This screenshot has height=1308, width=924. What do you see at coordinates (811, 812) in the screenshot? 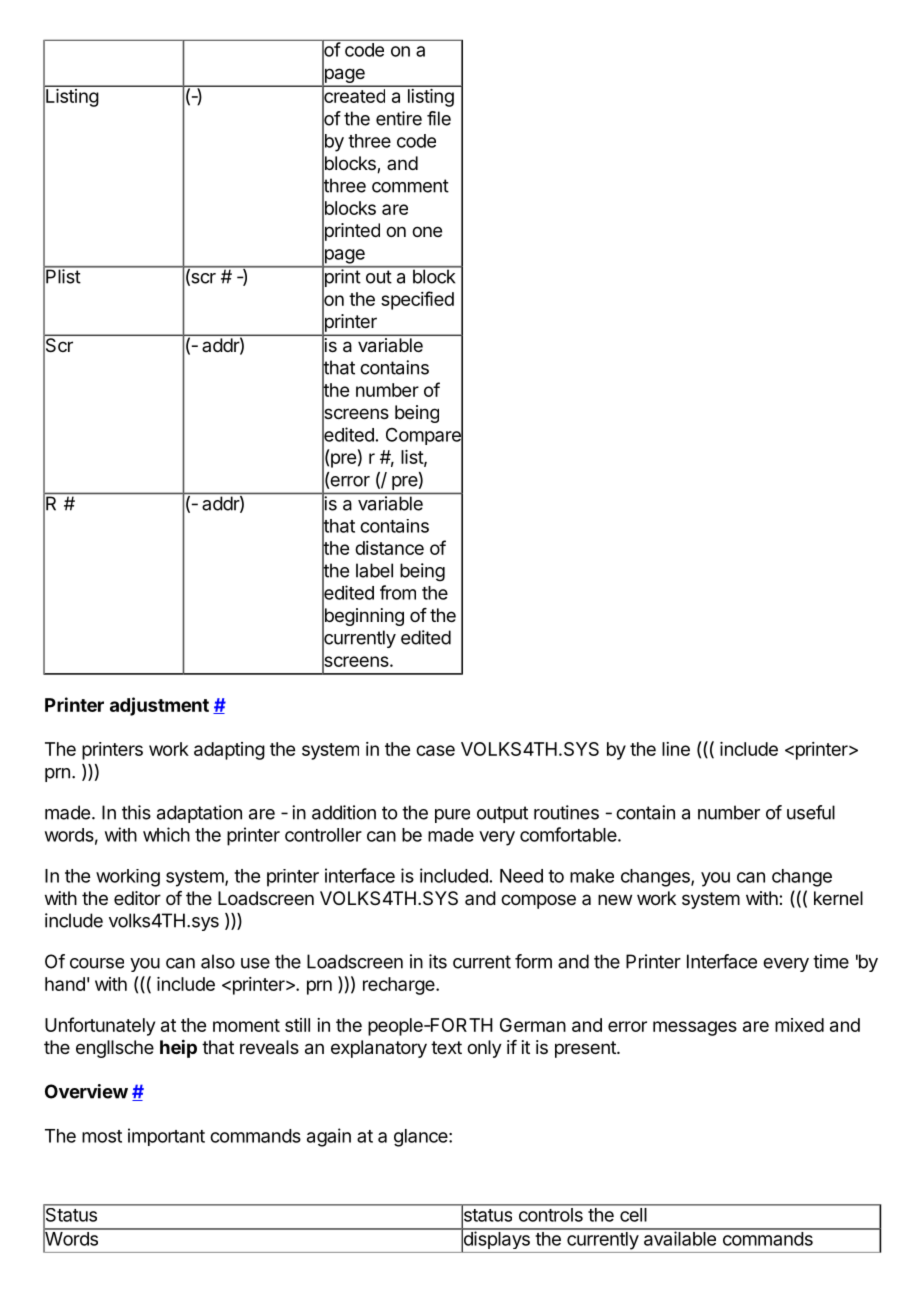
I see `useful` at bounding box center [811, 812].
